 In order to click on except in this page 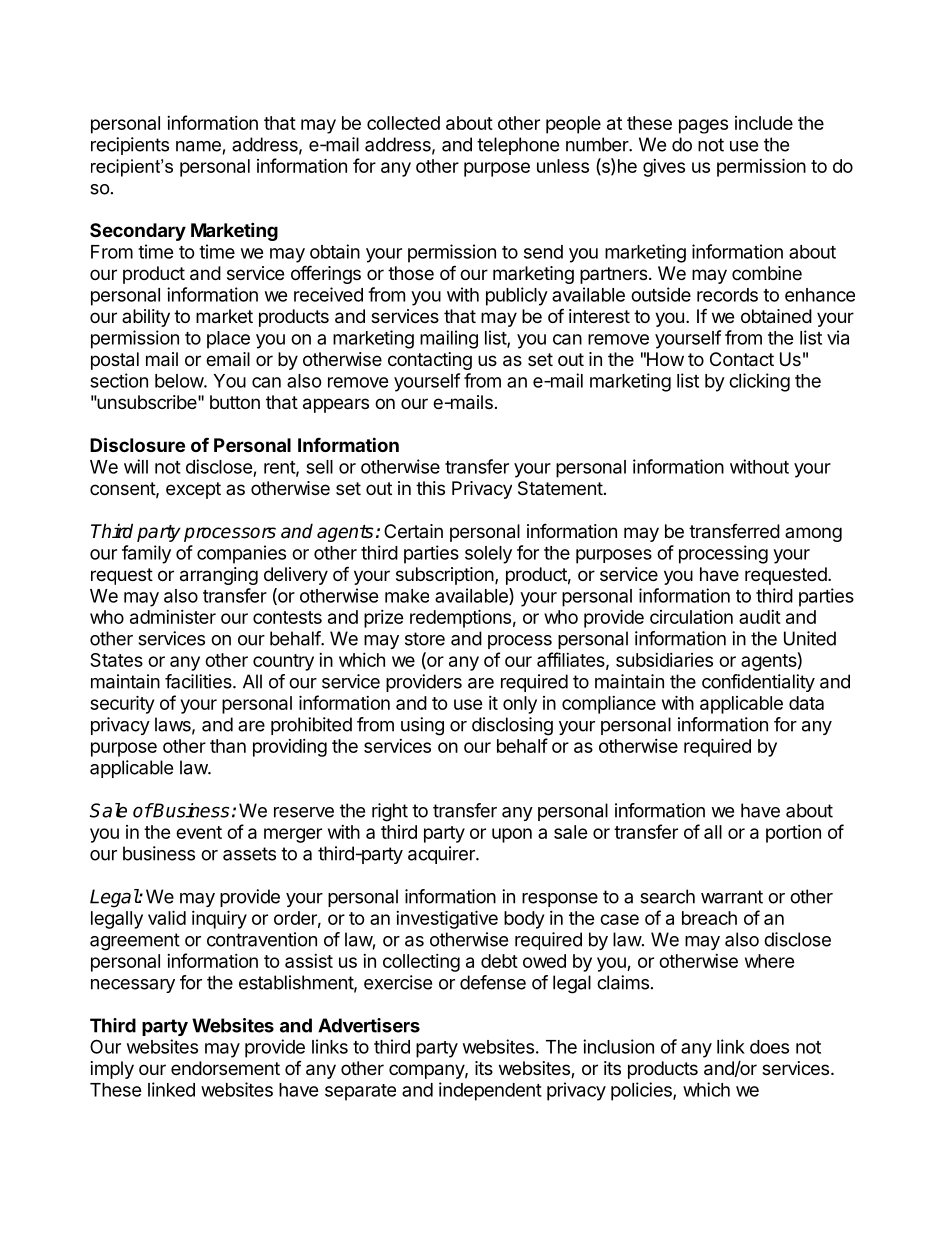, I will do `click(193, 490)`.
